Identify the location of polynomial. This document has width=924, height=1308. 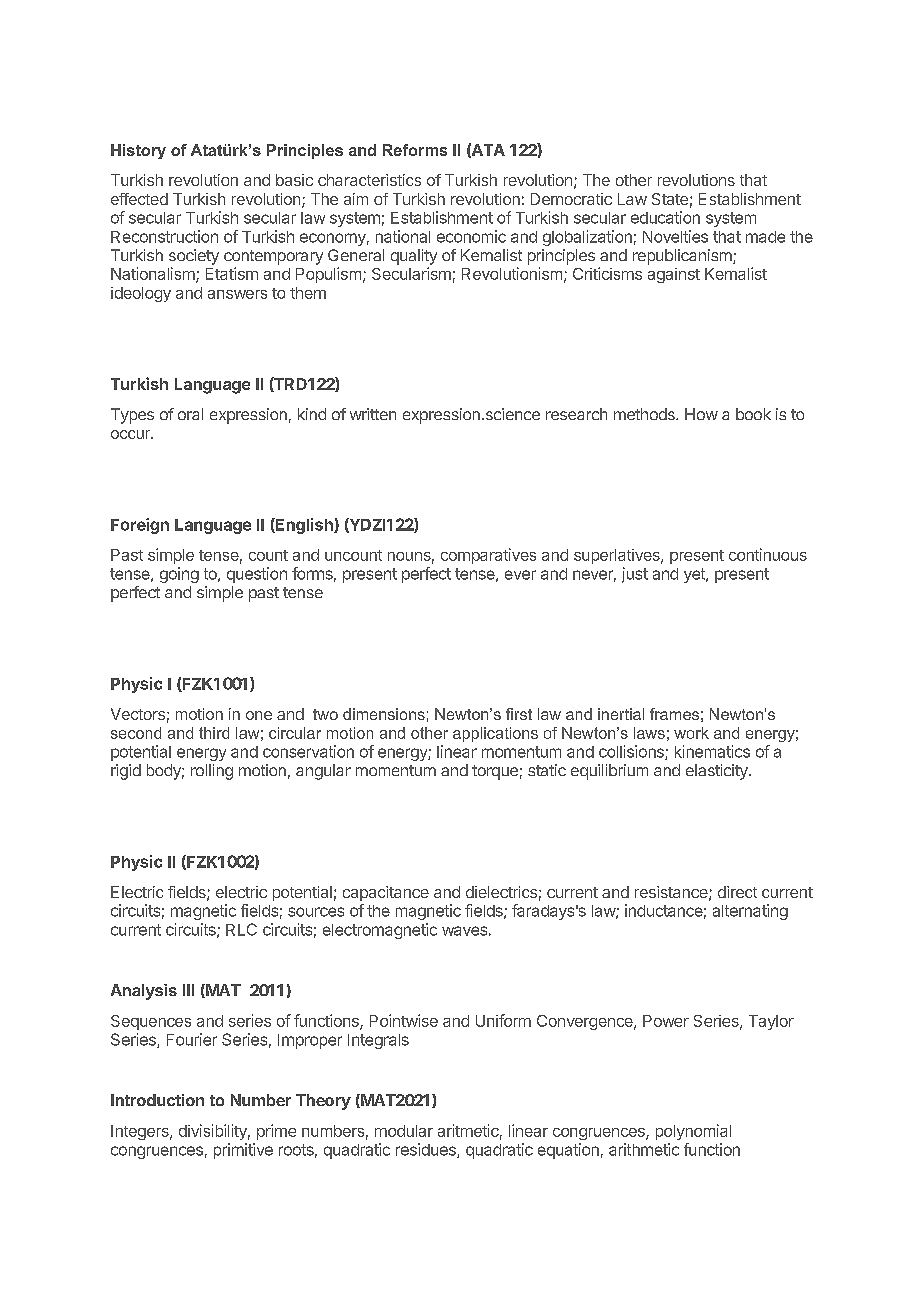
(693, 1132).
